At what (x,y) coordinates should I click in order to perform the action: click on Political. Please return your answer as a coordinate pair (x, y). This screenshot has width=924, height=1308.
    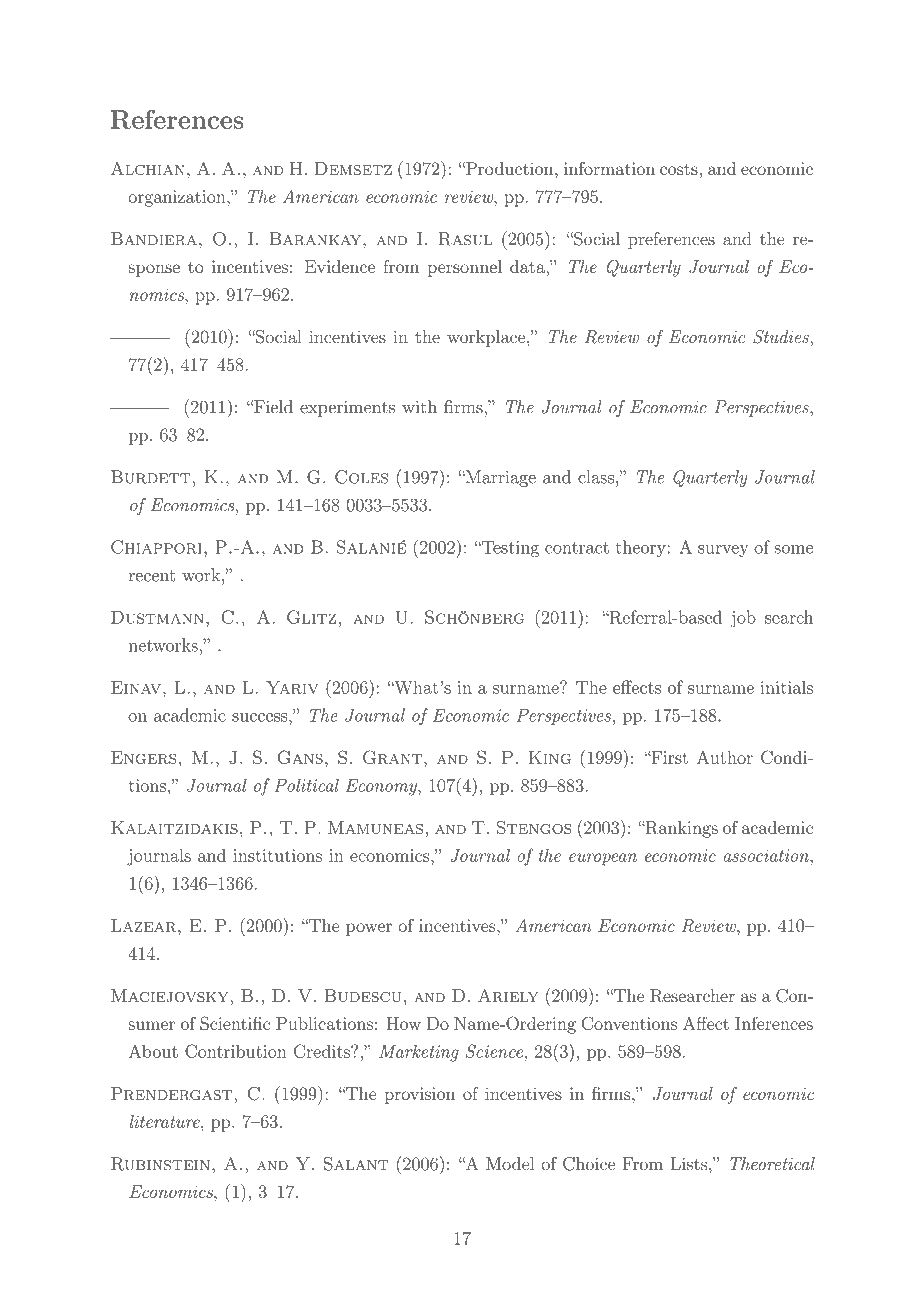
    Looking at the image, I should click on (306, 785).
